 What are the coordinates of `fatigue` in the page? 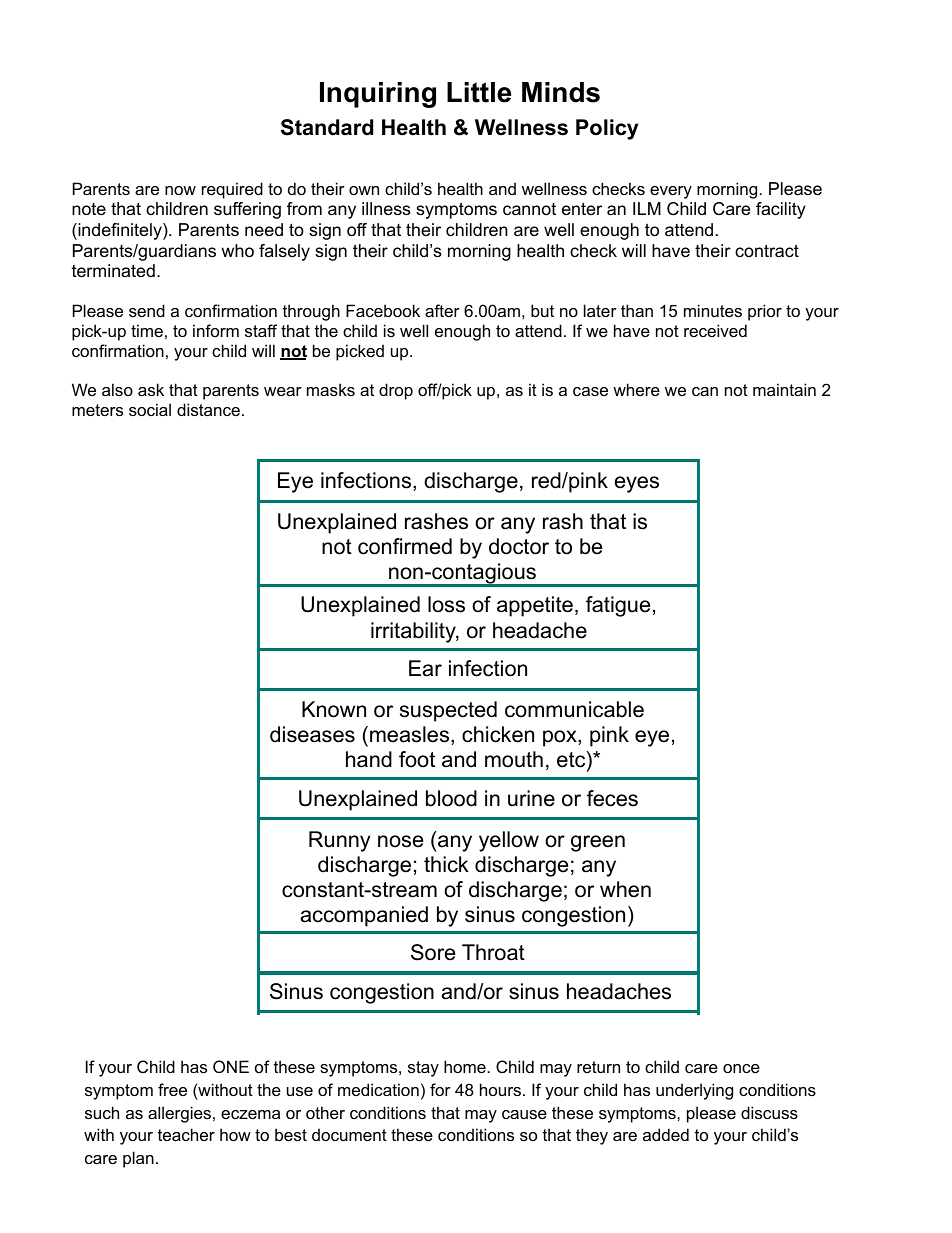 It's located at (618, 606).
